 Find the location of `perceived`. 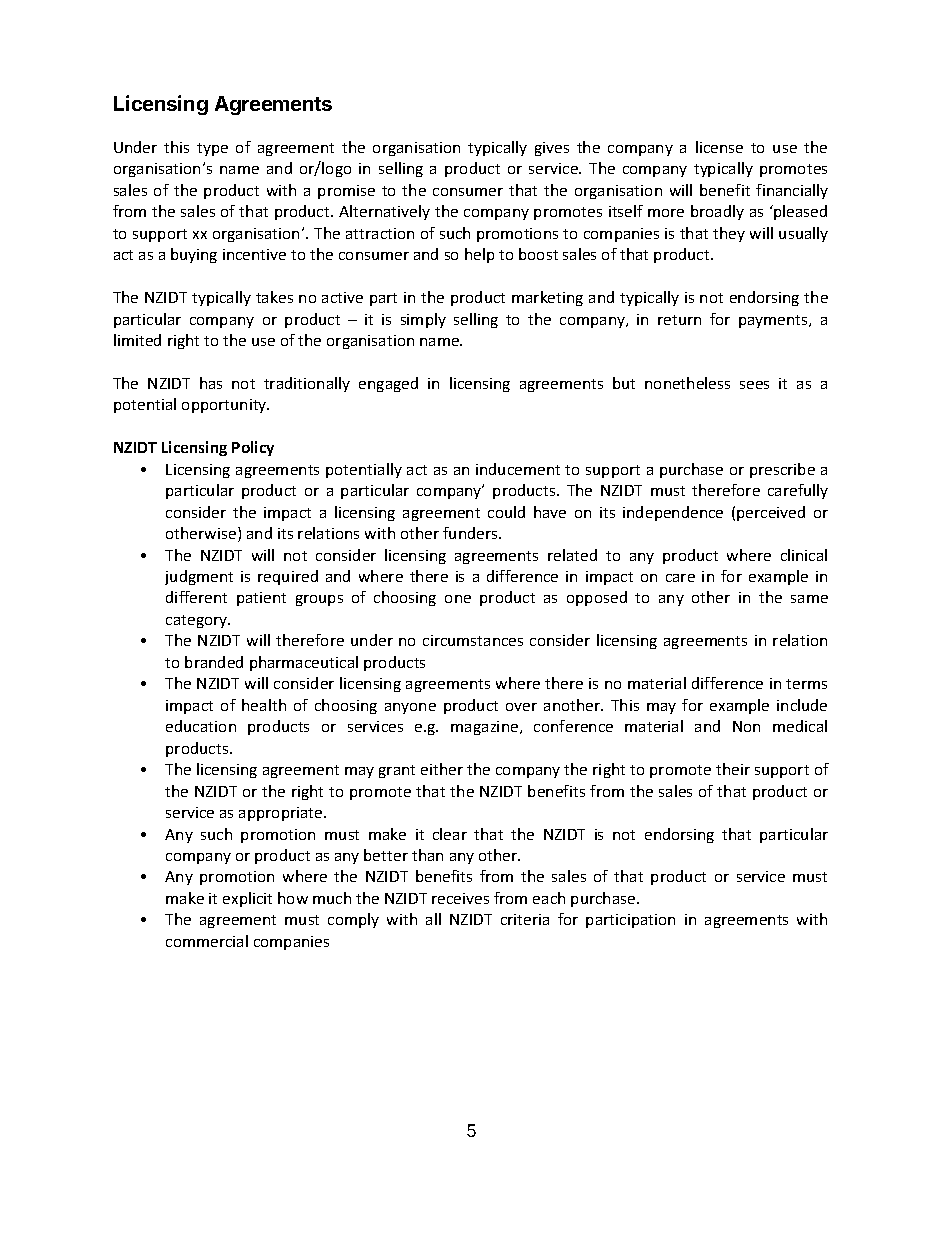

perceived is located at coordinates (771, 513).
